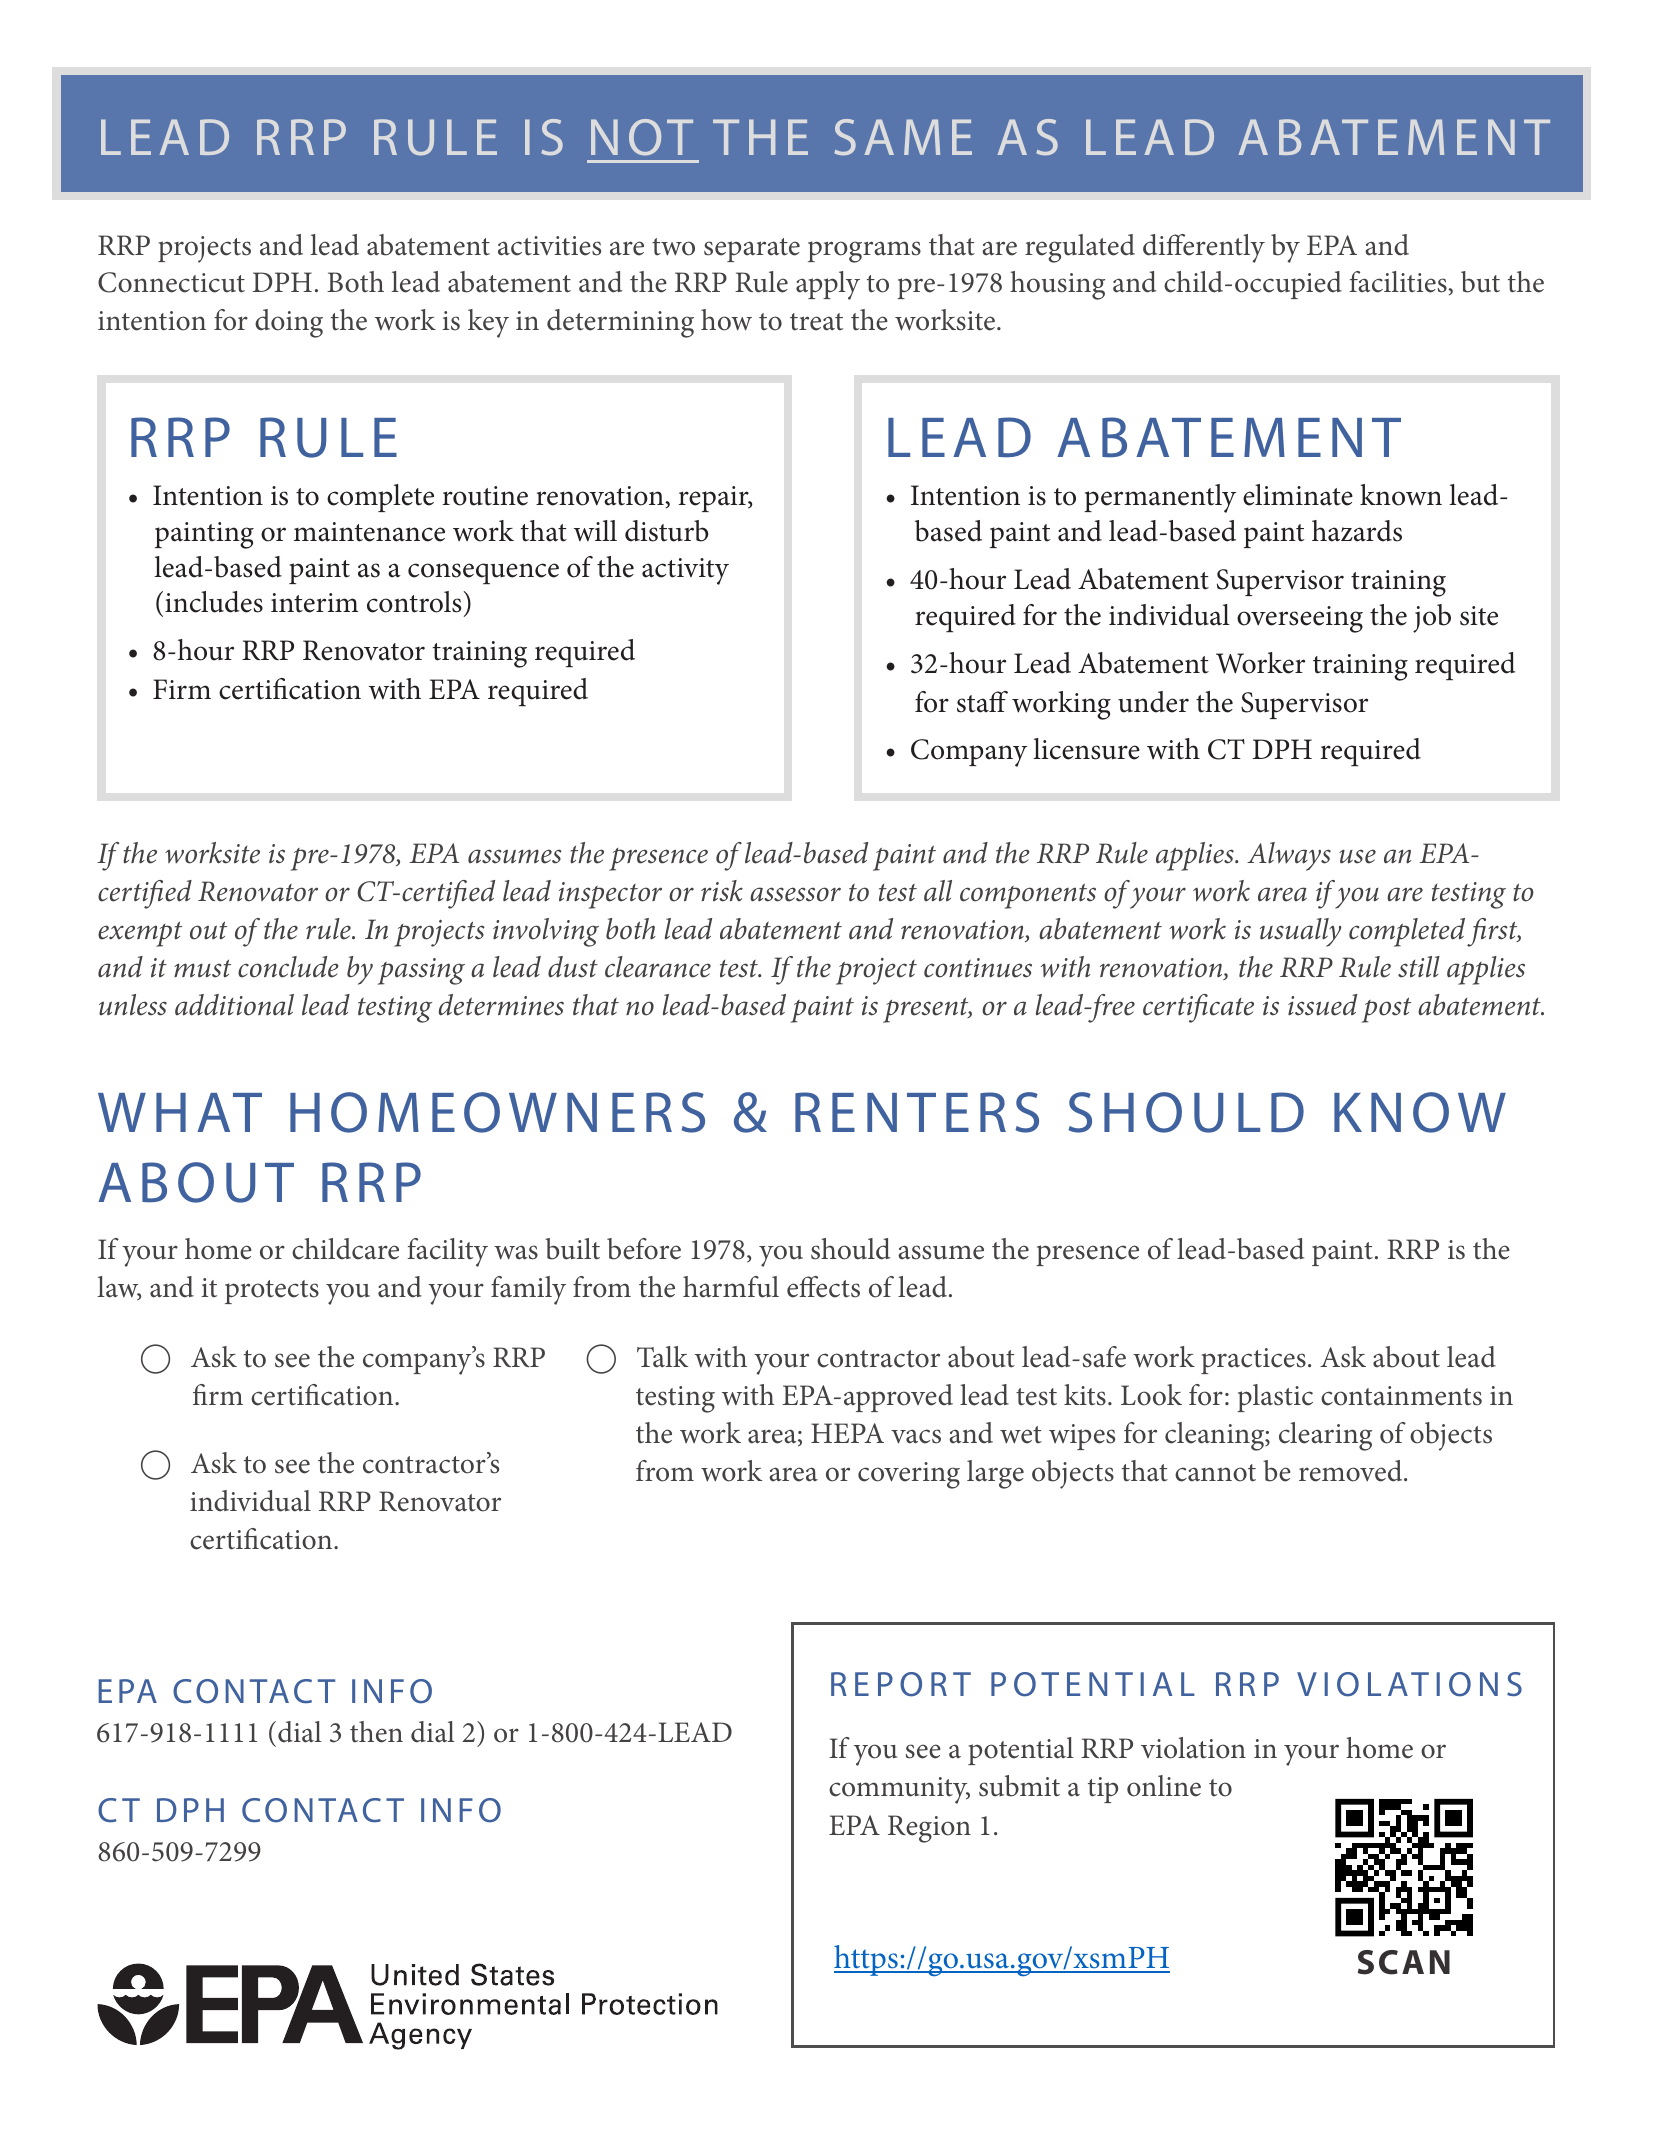 This screenshot has height=2144, width=1657. What do you see at coordinates (795, 894) in the screenshot?
I see `assessor` at bounding box center [795, 894].
